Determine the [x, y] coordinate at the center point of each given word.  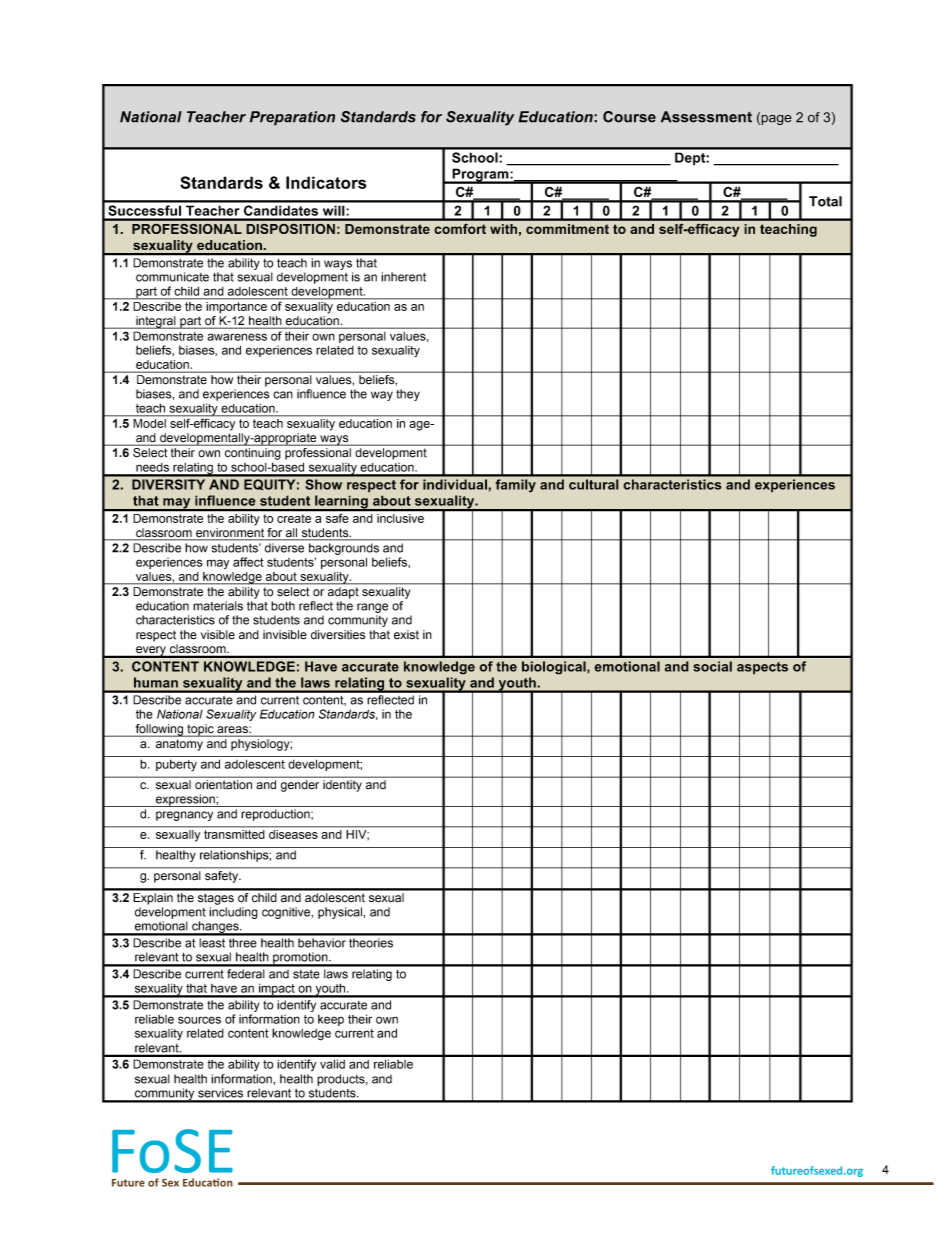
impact [277, 990]
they [408, 395]
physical [341, 913]
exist [406, 635]
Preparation [292, 118]
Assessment [706, 117]
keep [331, 1020]
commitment [567, 229]
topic [200, 730]
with [503, 229]
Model [150, 423]
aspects [762, 668]
